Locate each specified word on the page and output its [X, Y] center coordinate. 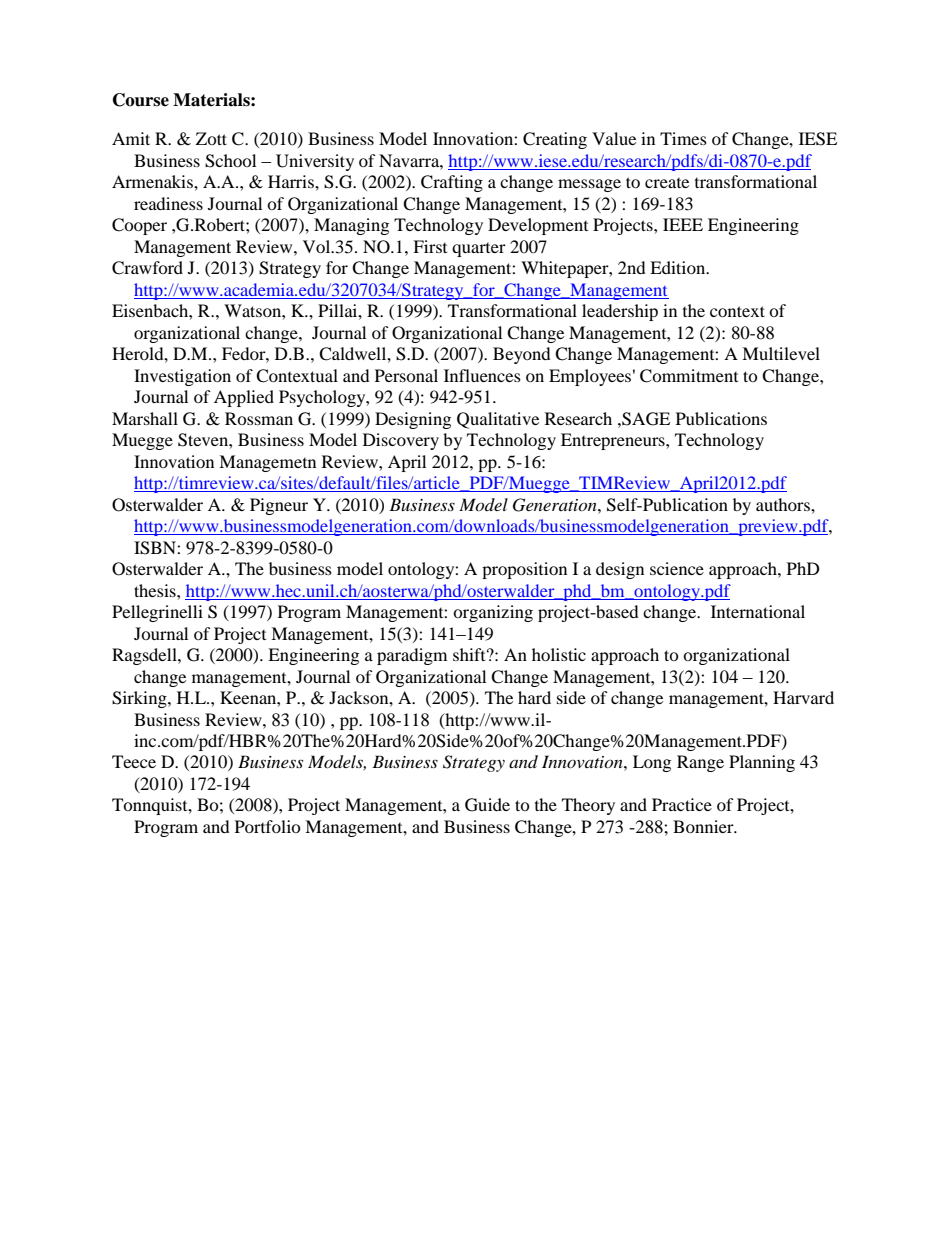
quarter [479, 250]
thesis [156, 590]
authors [784, 504]
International [758, 611]
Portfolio [268, 826]
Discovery [401, 441]
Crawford [147, 268]
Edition [679, 267]
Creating [555, 140]
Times [683, 138]
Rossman [259, 418]
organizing [493, 613]
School [230, 161]
